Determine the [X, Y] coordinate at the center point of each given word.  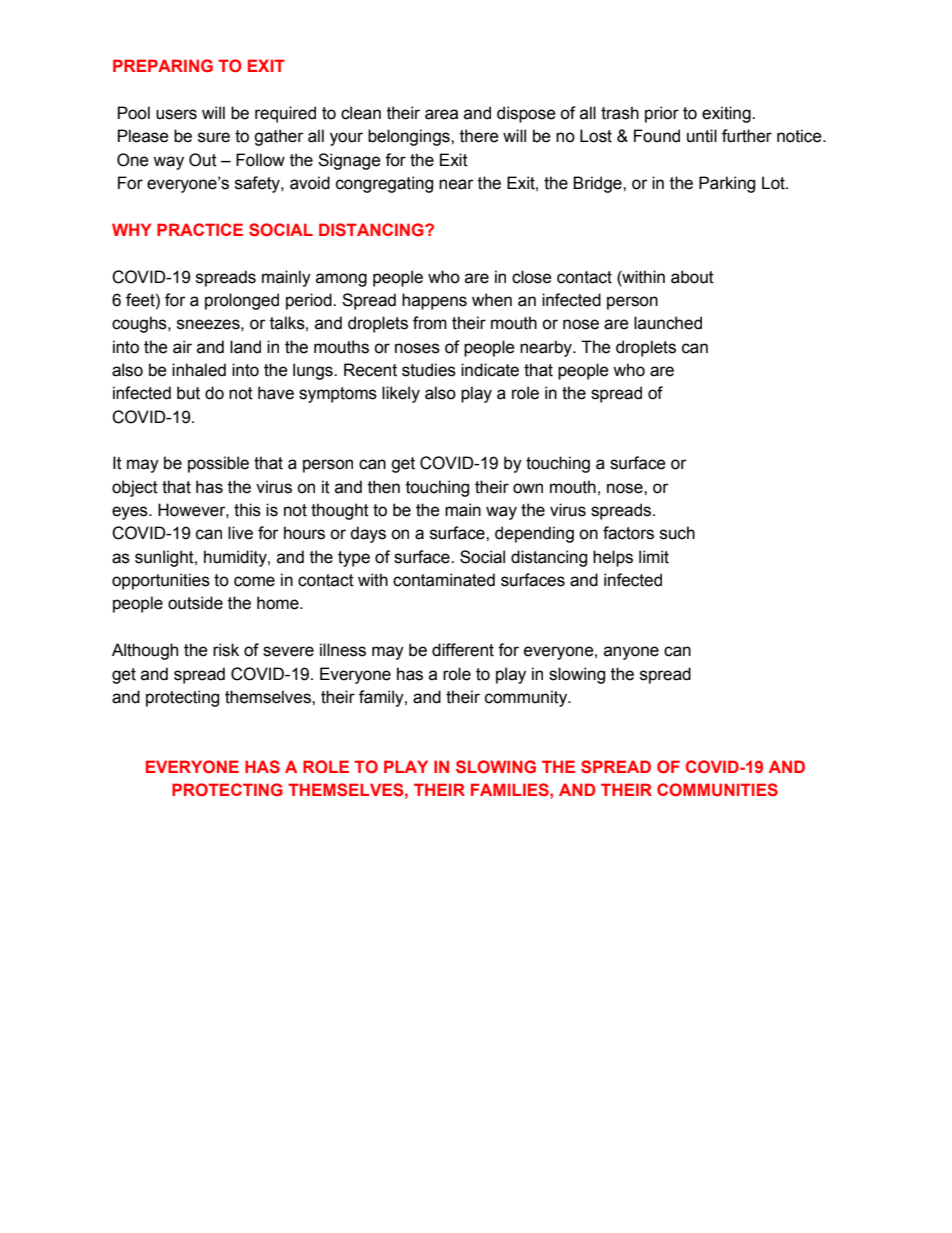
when [492, 300]
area [441, 114]
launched [668, 323]
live [240, 533]
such [677, 533]
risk [226, 650]
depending [534, 534]
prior [662, 114]
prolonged [242, 301]
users [176, 114]
